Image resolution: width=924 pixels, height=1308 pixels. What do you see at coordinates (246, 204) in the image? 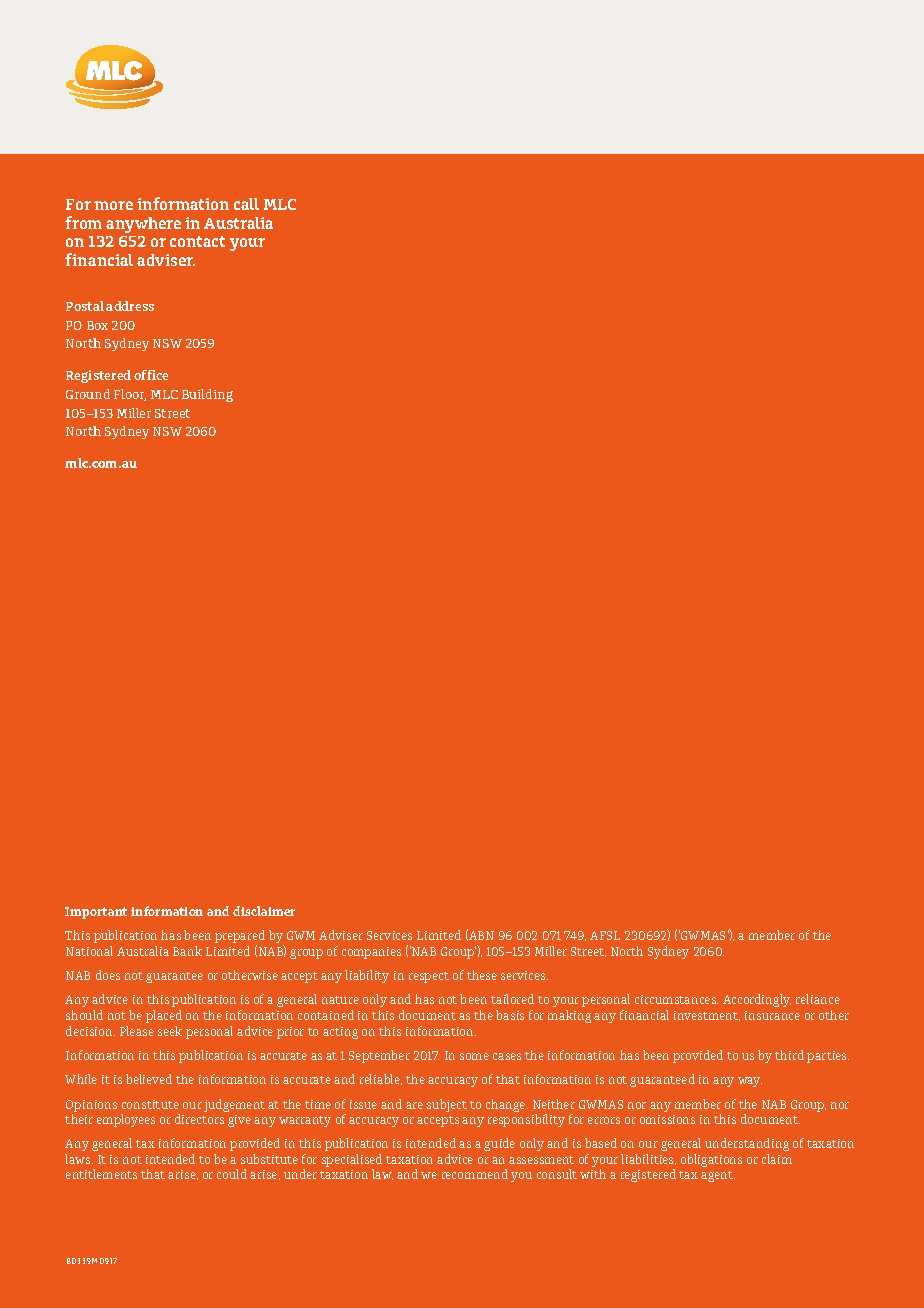
I see `call` at bounding box center [246, 204].
